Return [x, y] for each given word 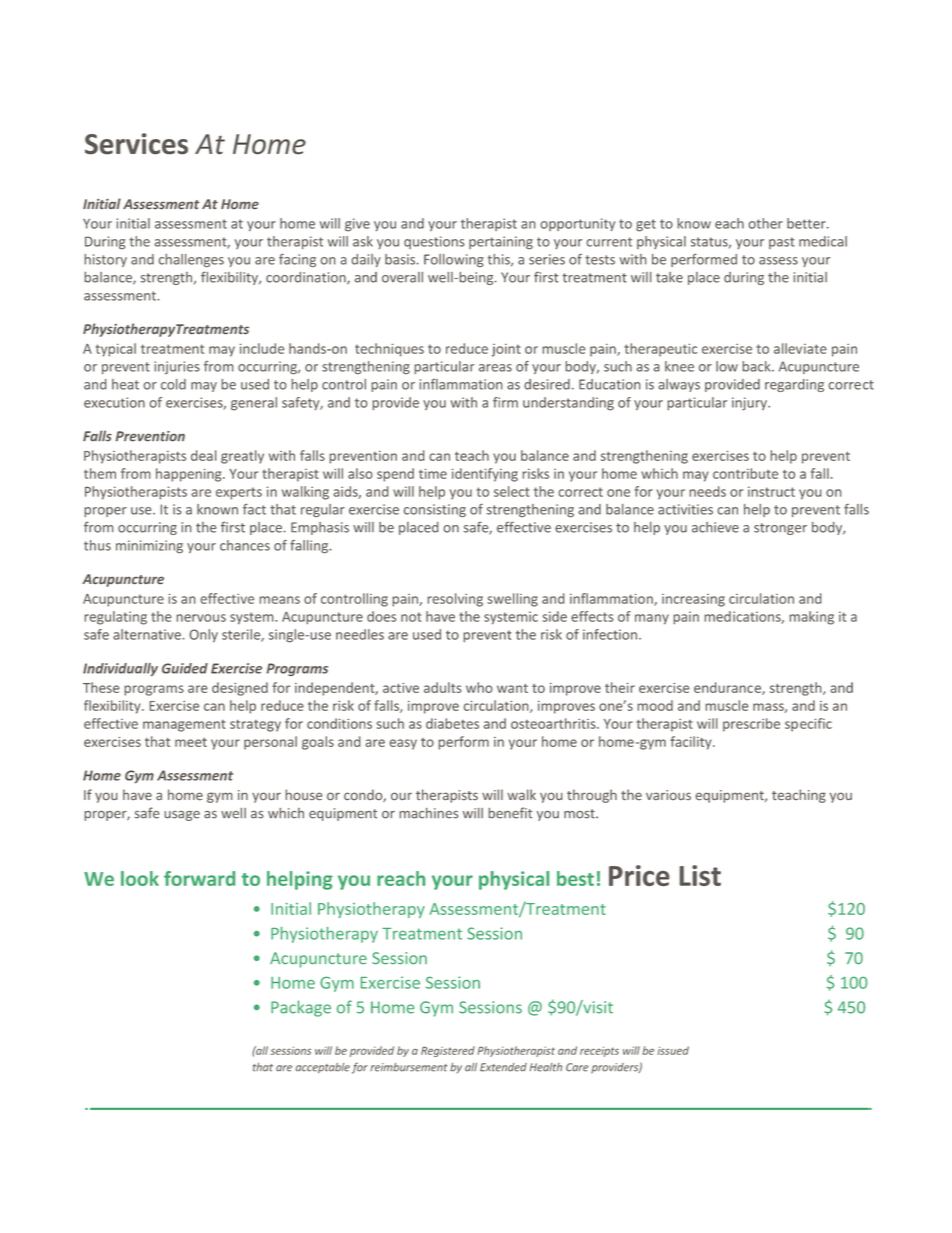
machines [428, 813]
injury [750, 404]
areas [495, 368]
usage [182, 815]
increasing [693, 600]
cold [173, 384]
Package [301, 1008]
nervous [201, 618]
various [668, 795]
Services [136, 143]
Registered [448, 1051]
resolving [455, 600]
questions [434, 242]
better [807, 223]
